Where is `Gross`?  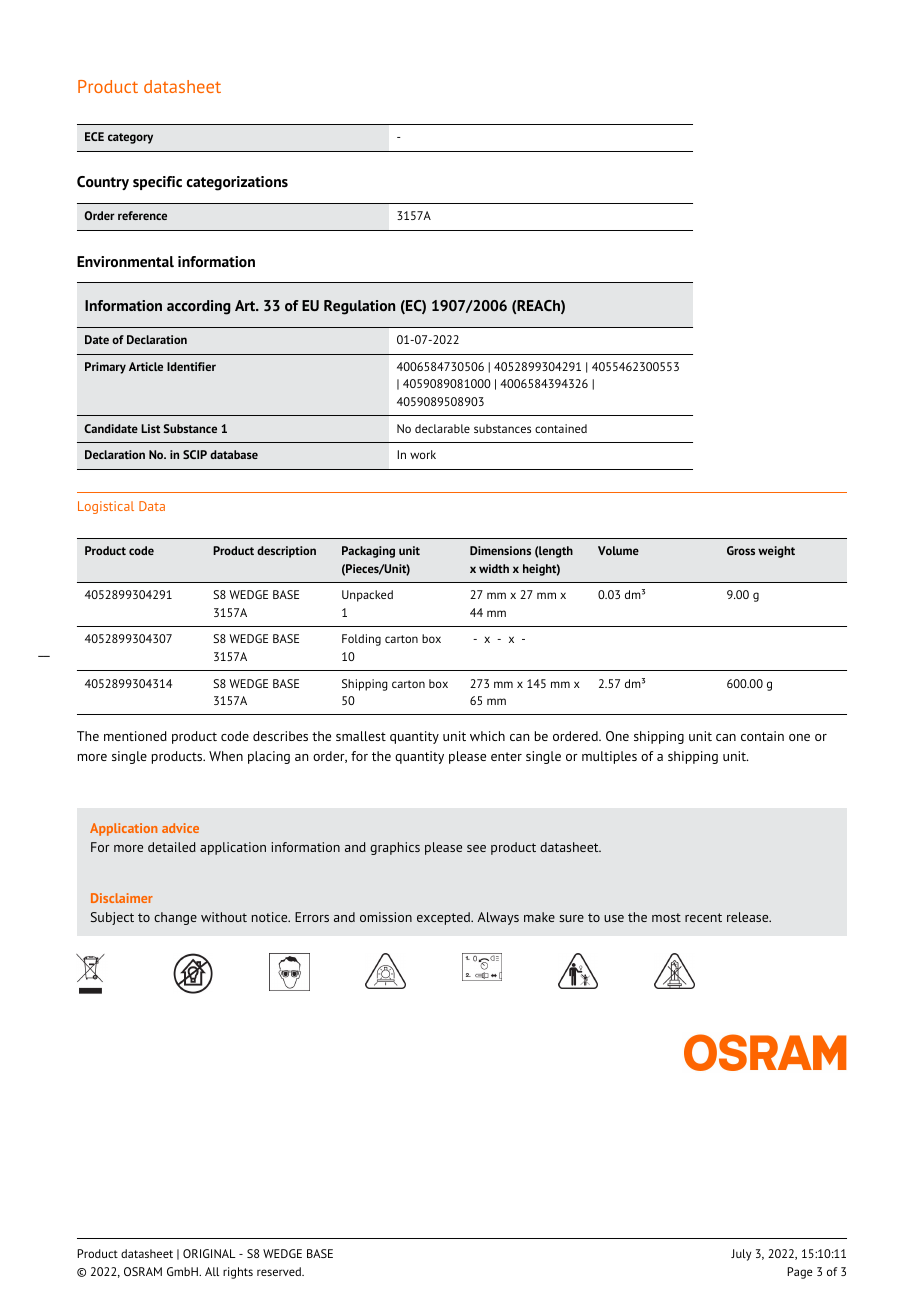 Gross is located at coordinates (741, 550).
